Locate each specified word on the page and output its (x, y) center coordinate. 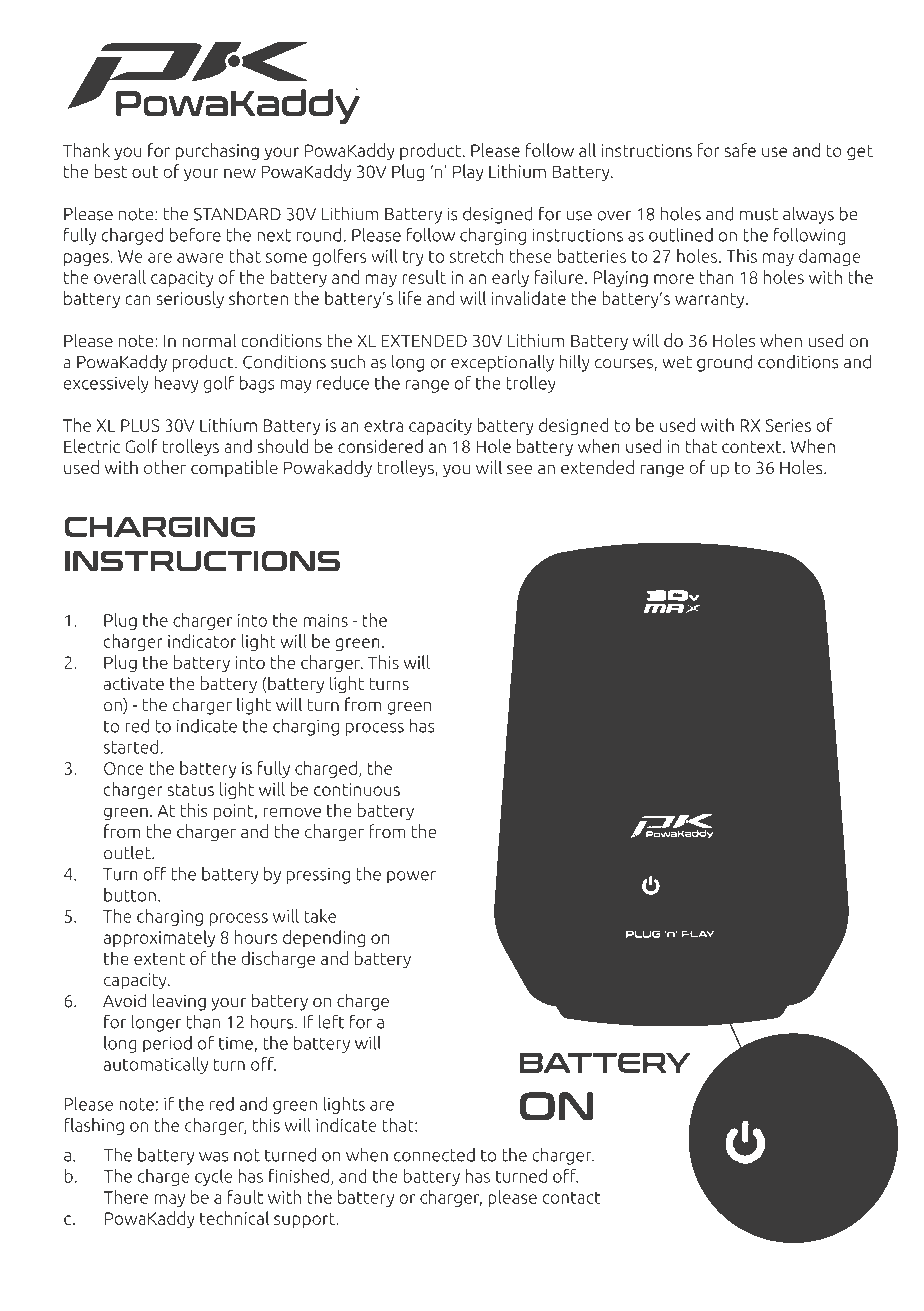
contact (571, 1198)
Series (788, 425)
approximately (159, 938)
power (411, 877)
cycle (213, 1177)
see (519, 469)
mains (326, 620)
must (759, 214)
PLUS (140, 425)
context (753, 447)
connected (434, 1155)
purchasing (217, 151)
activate (134, 683)
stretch (477, 256)
